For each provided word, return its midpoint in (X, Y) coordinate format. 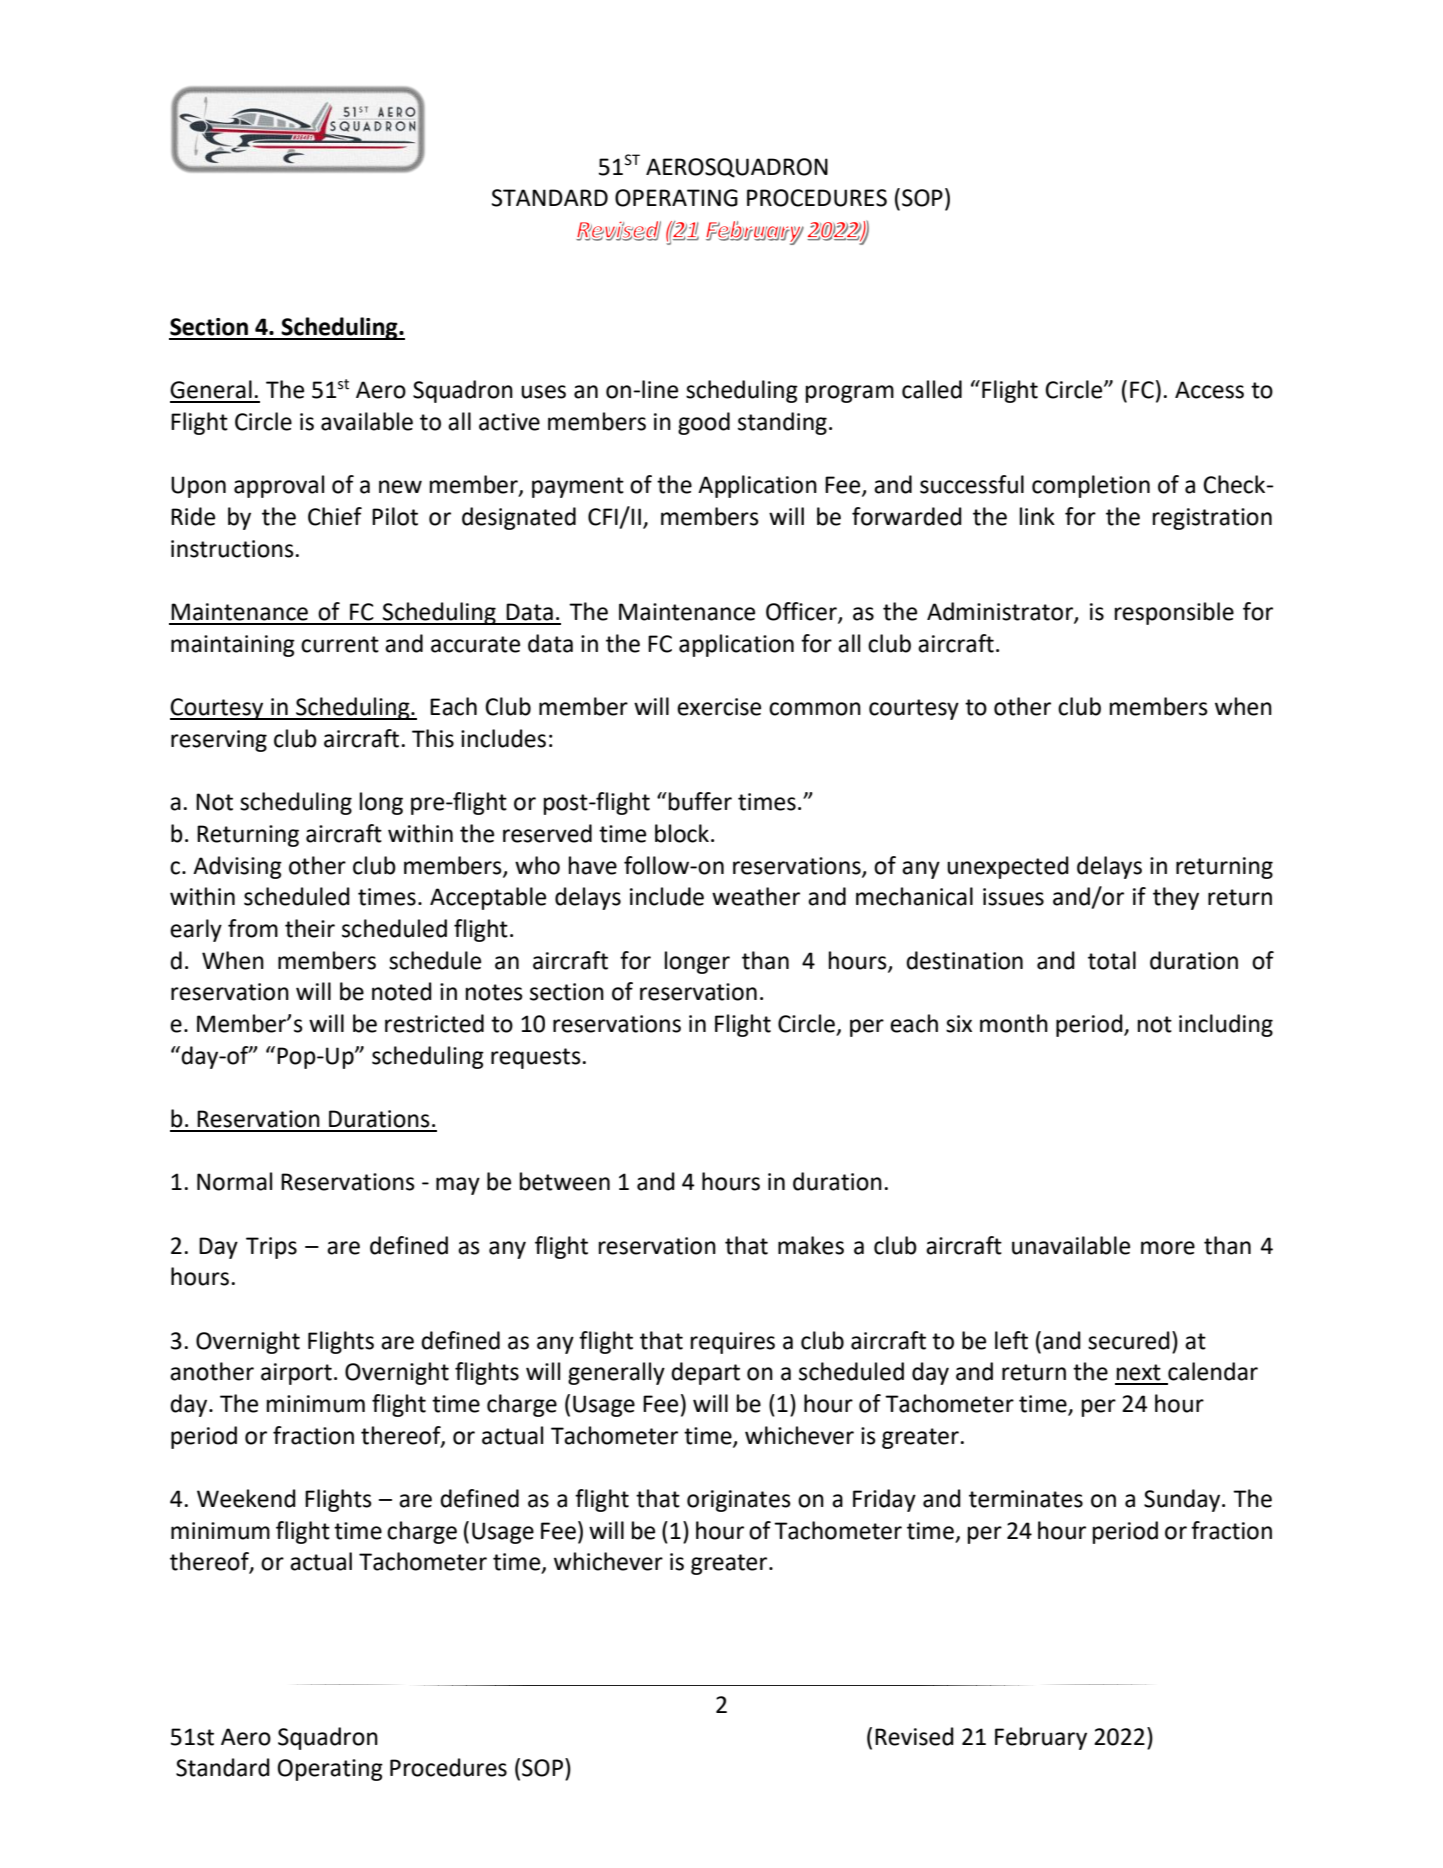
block (682, 833)
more (1168, 1248)
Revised (914, 1736)
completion (1091, 486)
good (704, 423)
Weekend (246, 1498)
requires (733, 1343)
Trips (271, 1248)
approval (279, 486)
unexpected (1008, 867)
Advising (237, 867)
